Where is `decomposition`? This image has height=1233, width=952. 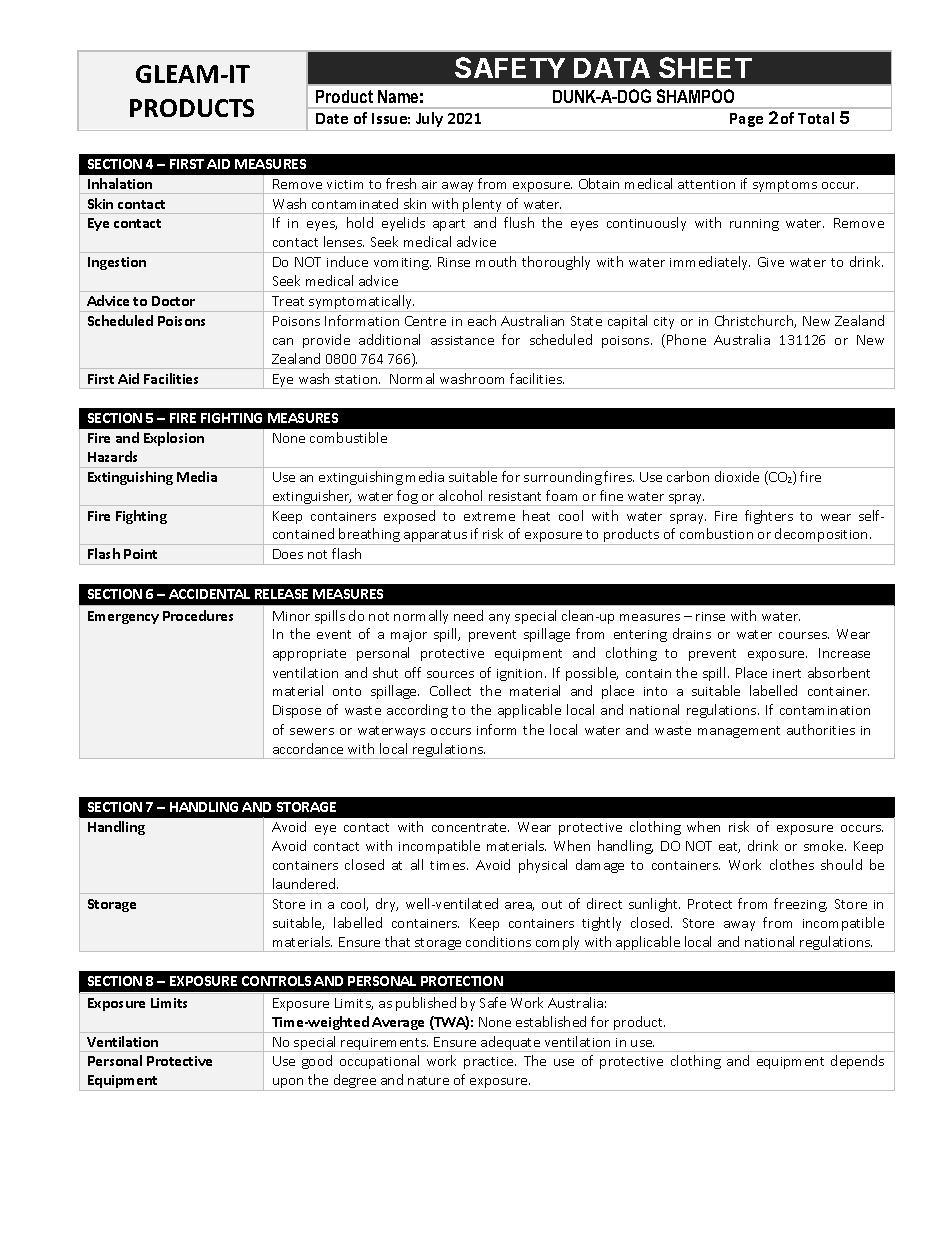
decomposition is located at coordinates (821, 536).
